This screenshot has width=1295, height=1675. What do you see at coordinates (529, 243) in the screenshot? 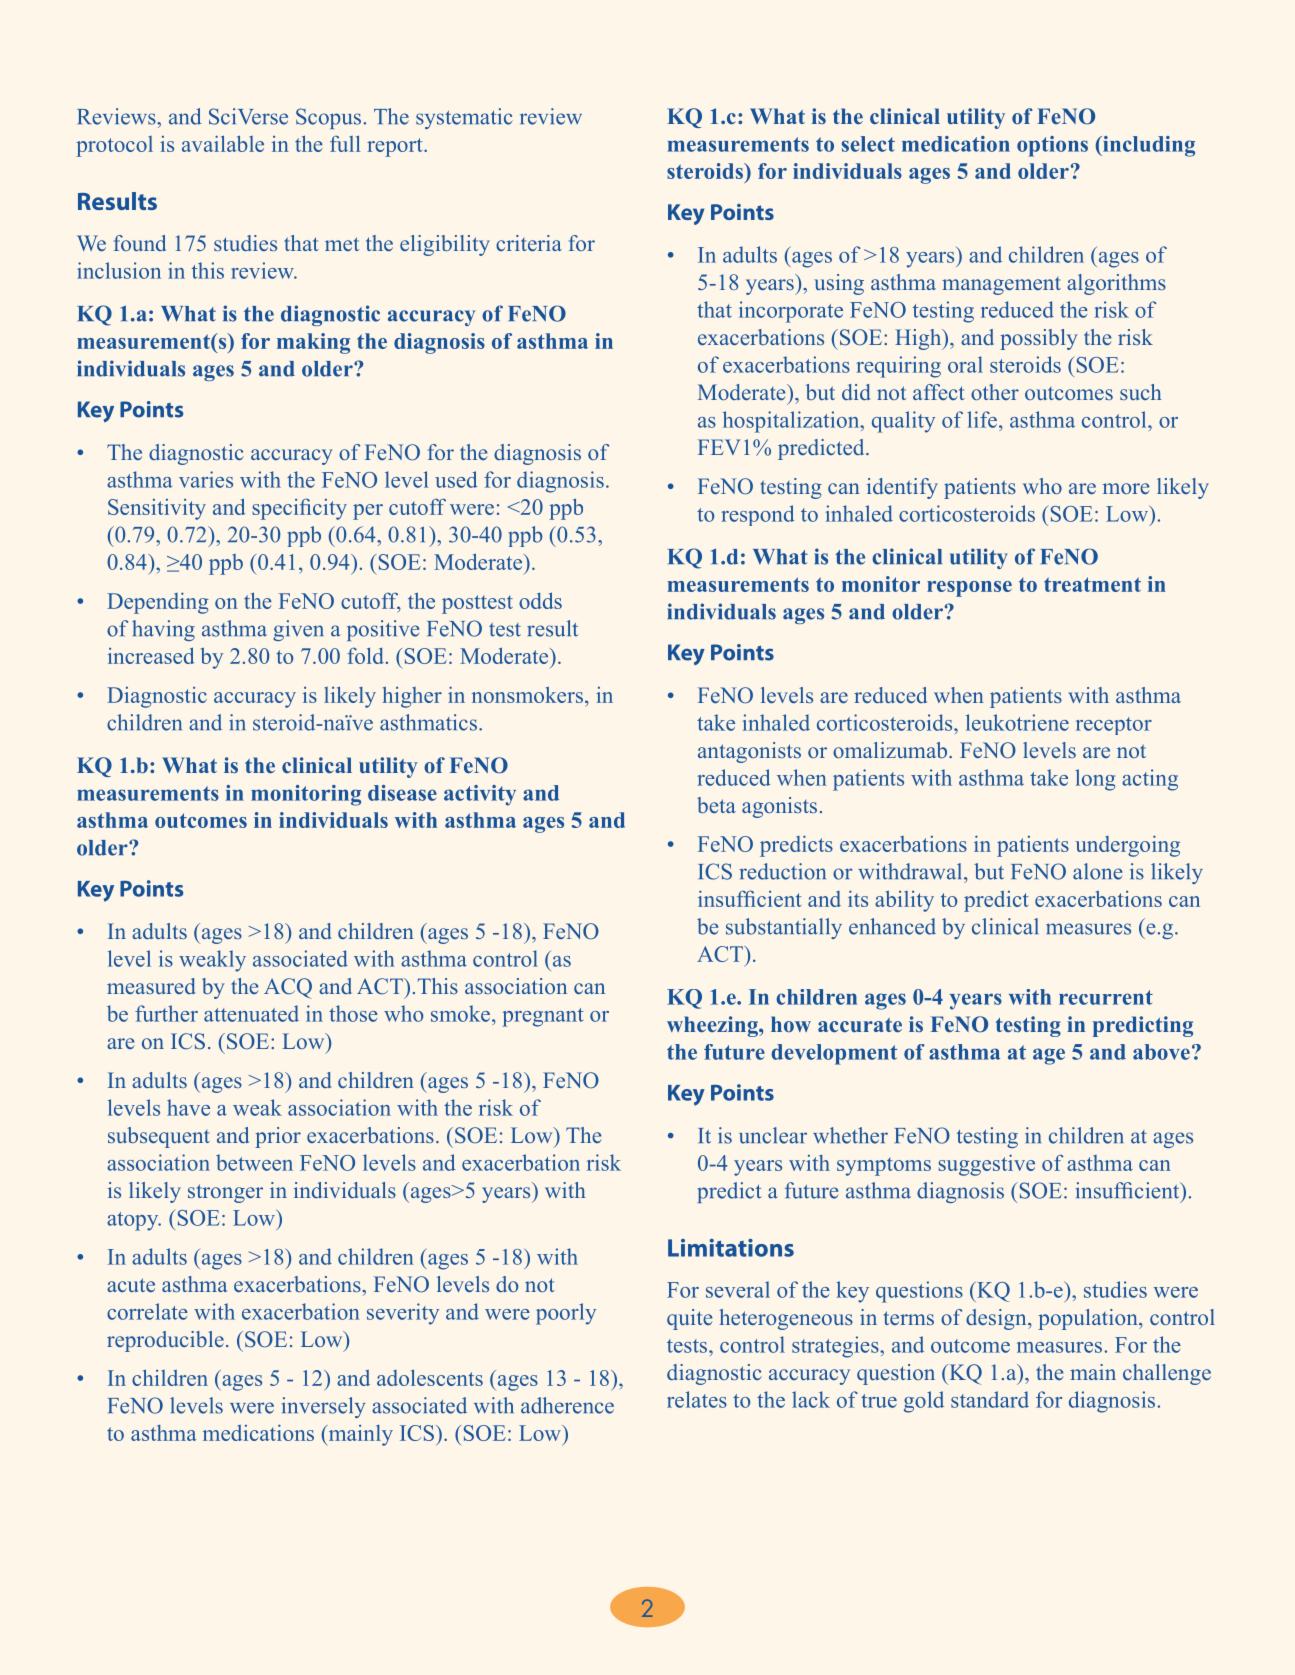
I see `criteria` at bounding box center [529, 243].
